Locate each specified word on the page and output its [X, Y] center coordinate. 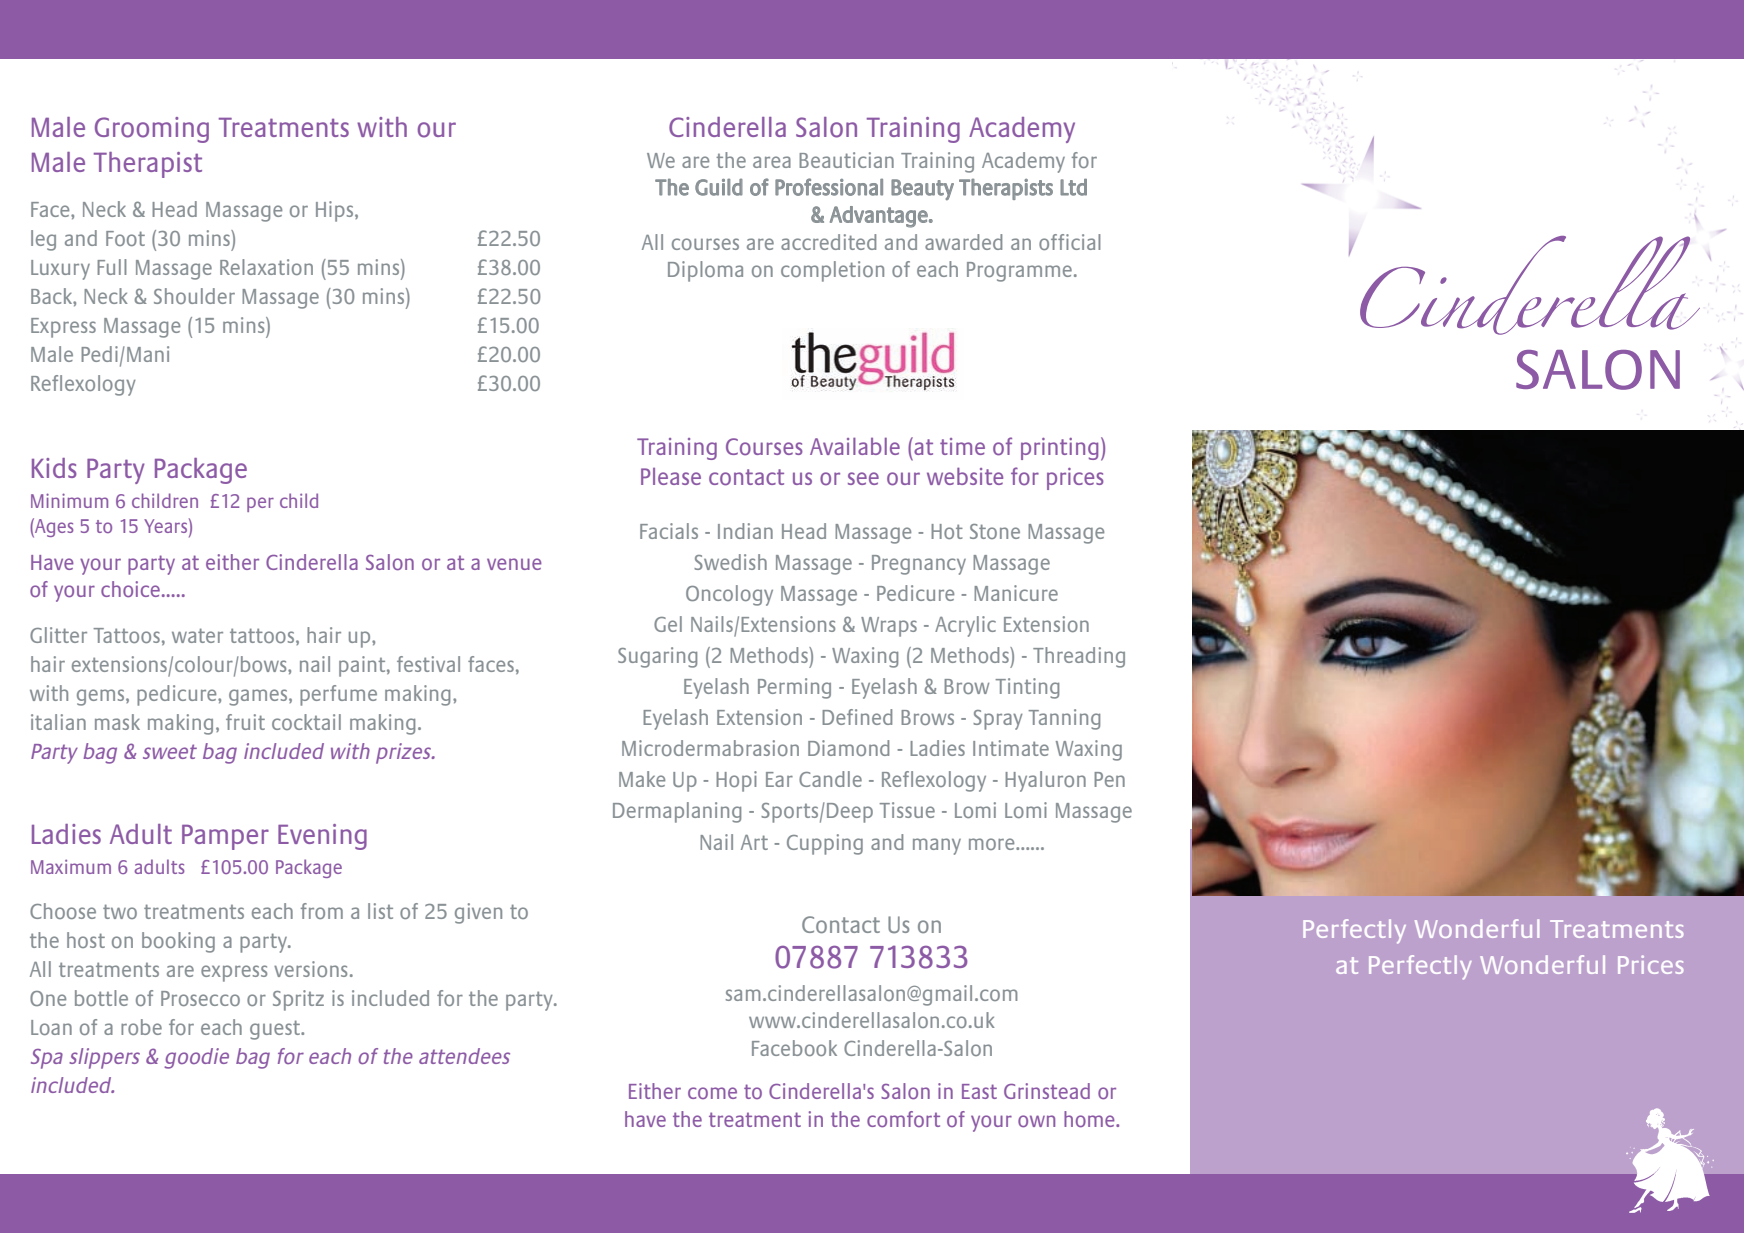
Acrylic [965, 626]
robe [141, 1027]
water [197, 635]
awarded [963, 242]
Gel [668, 624]
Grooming [152, 130]
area [772, 162]
